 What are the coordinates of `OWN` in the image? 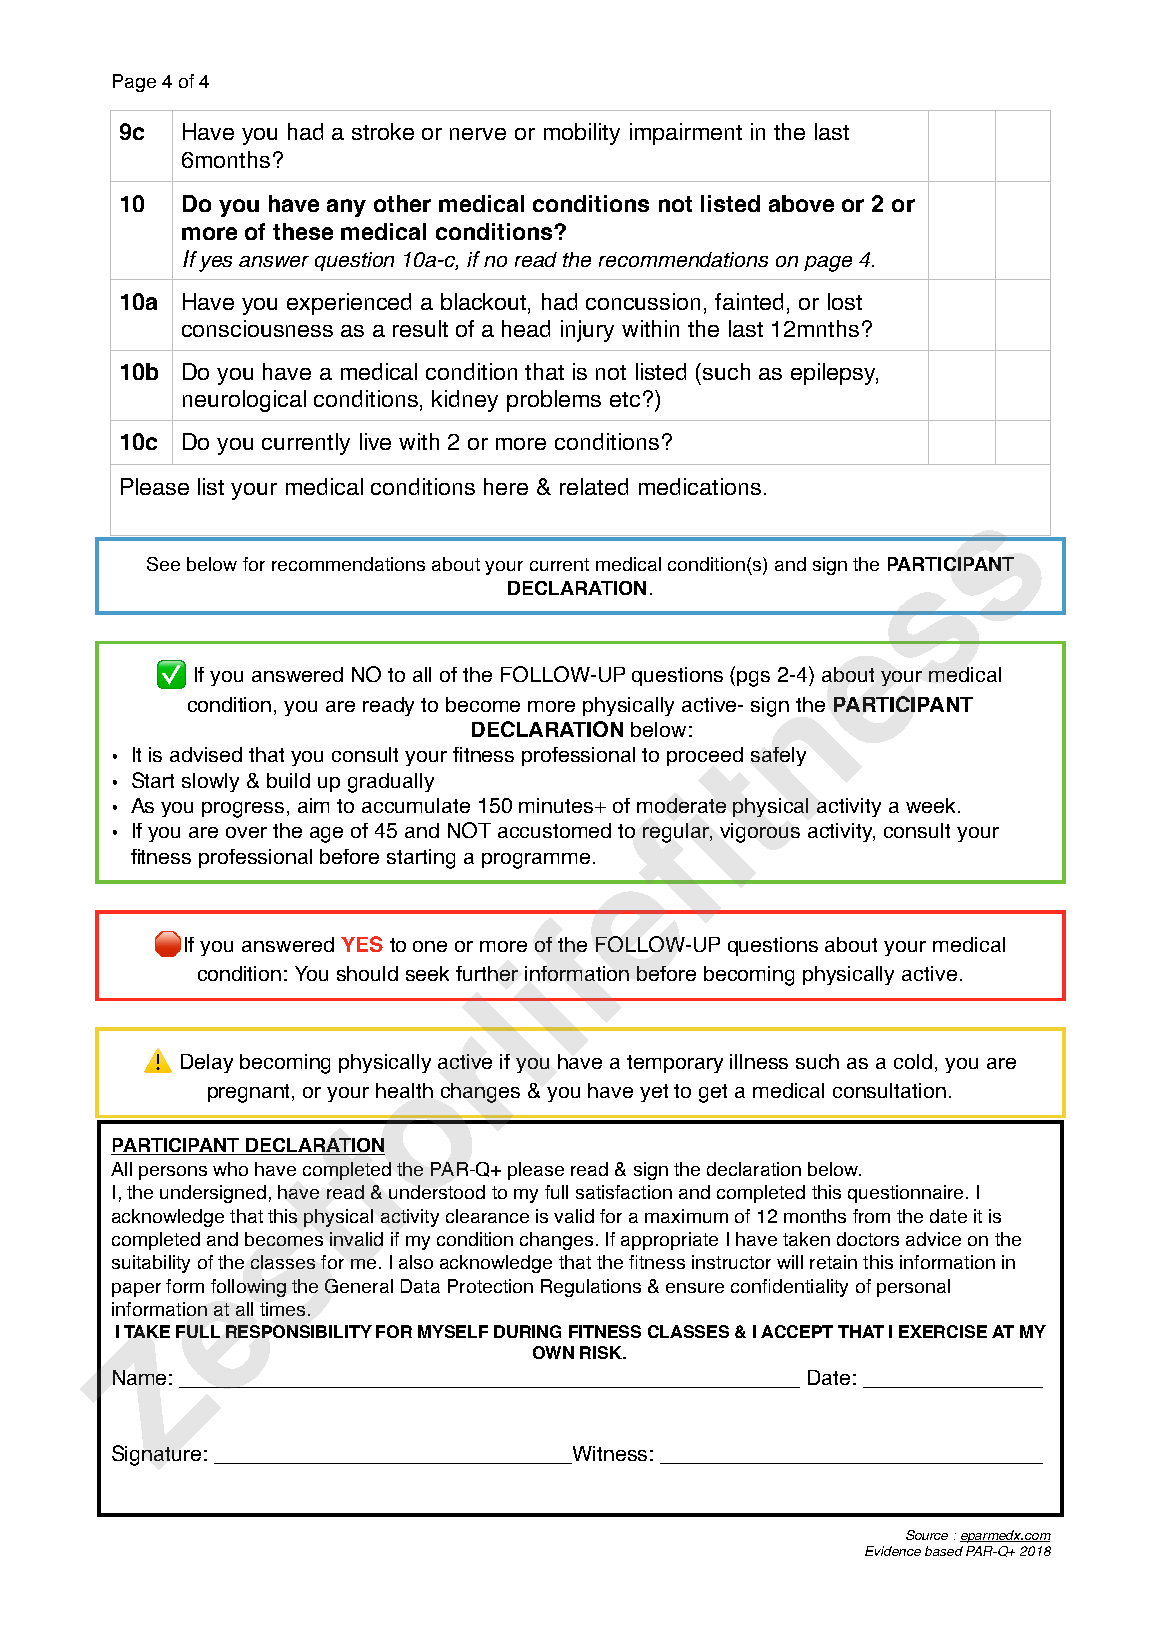 It's located at (553, 1352).
